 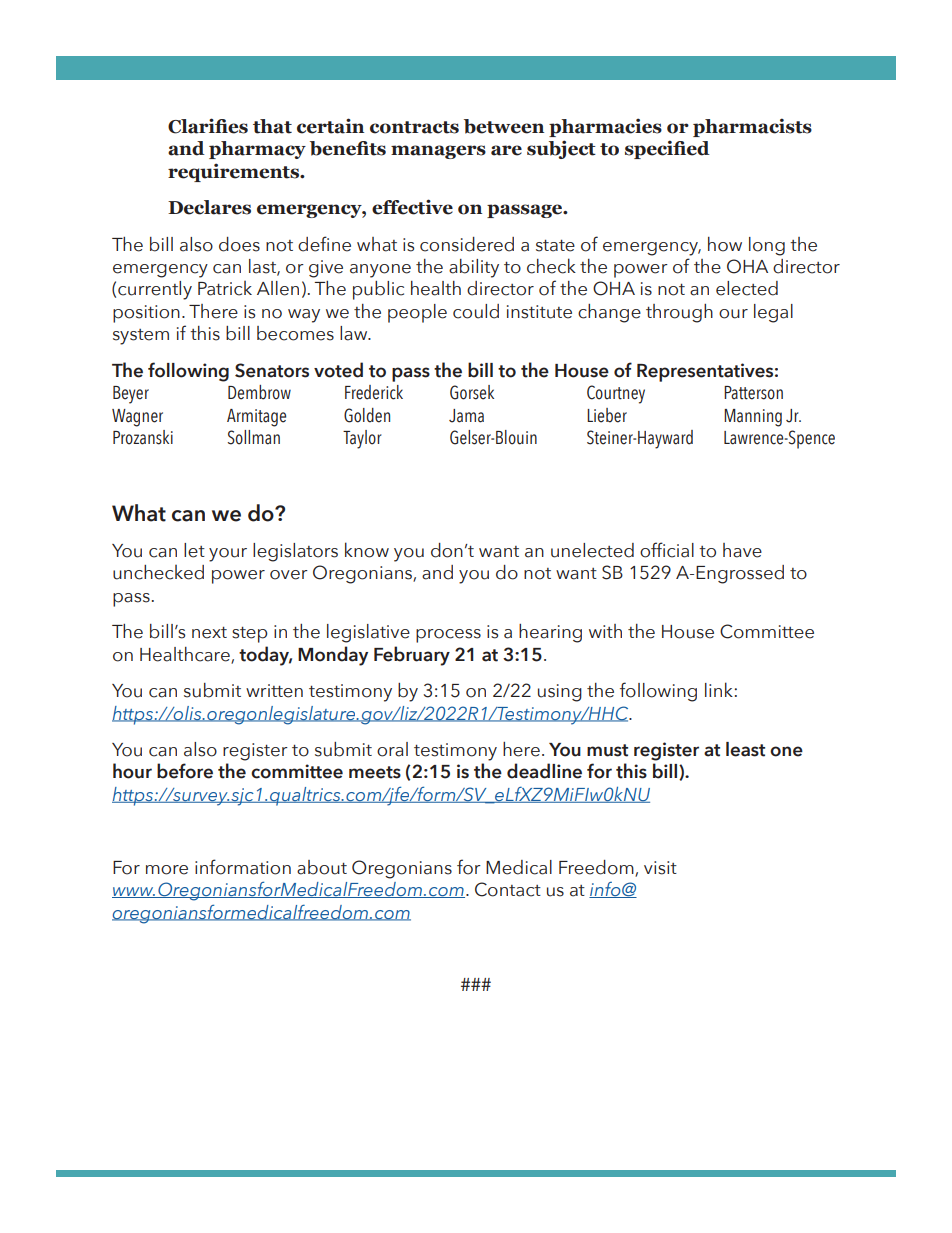 What do you see at coordinates (194, 550) in the page?
I see `let` at bounding box center [194, 550].
